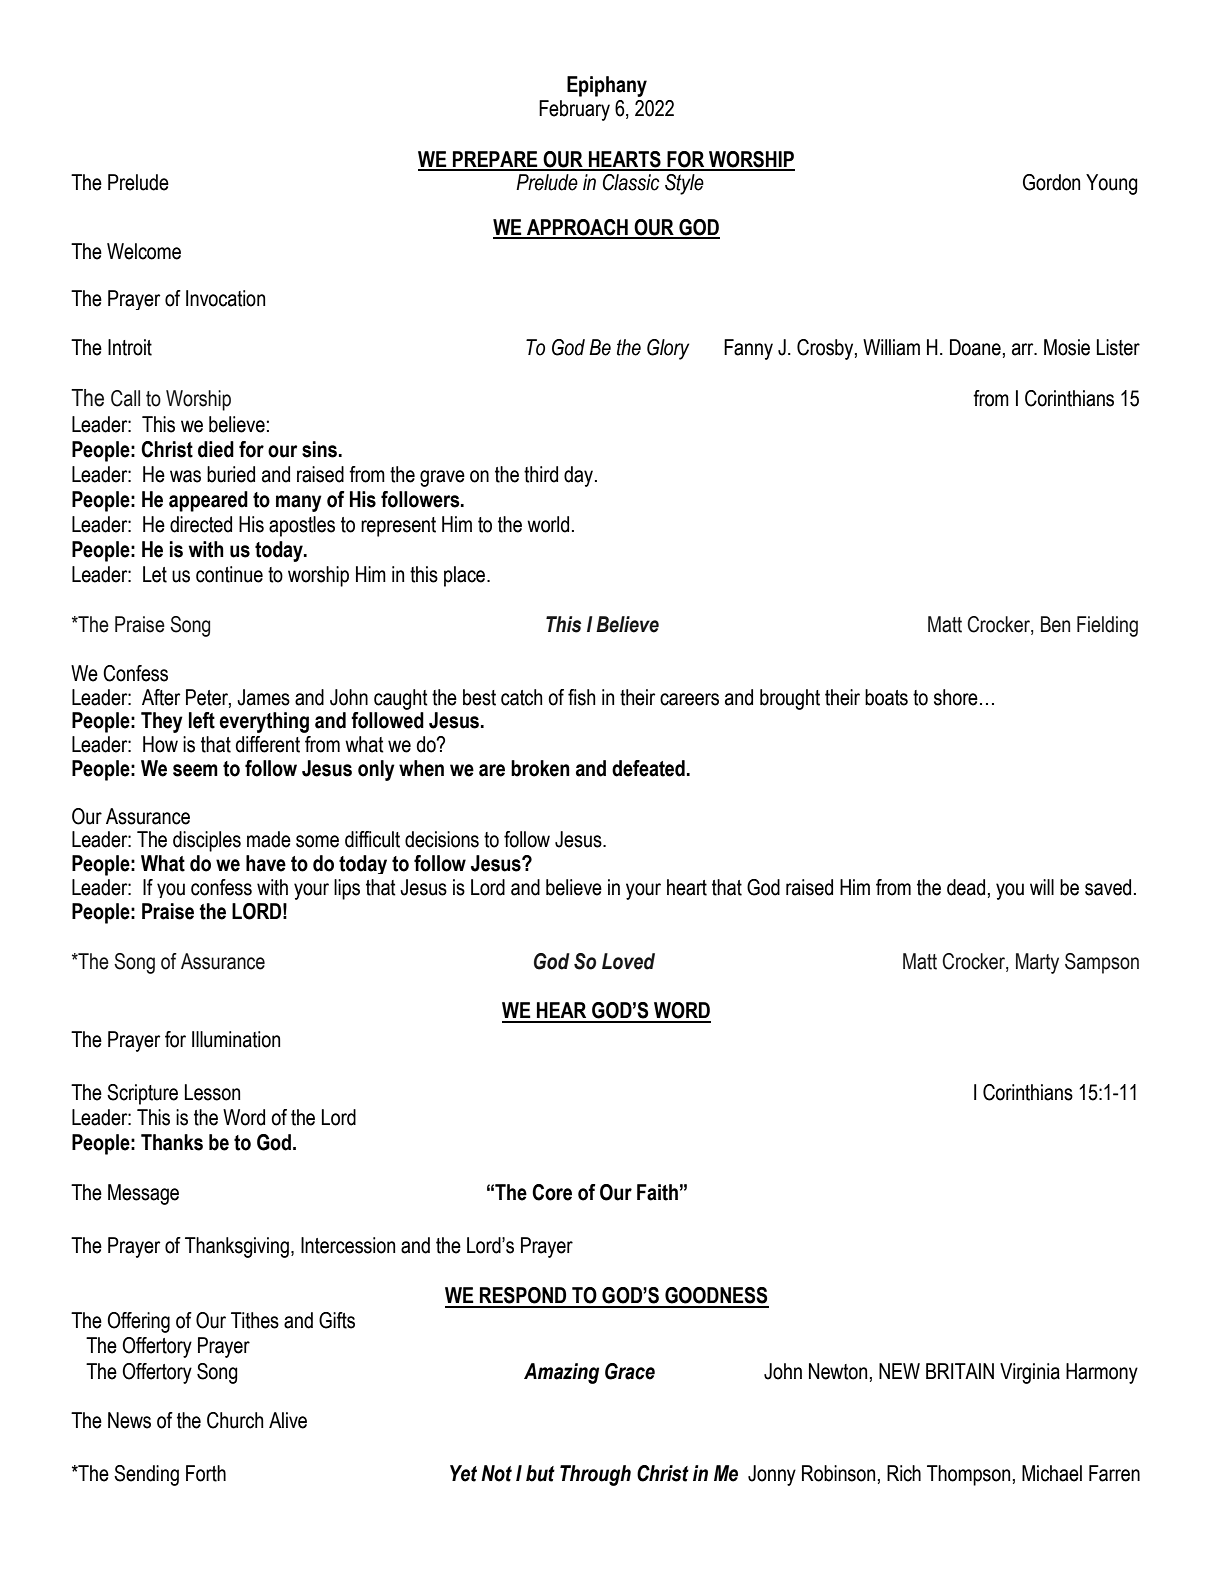 The width and height of the image is (1213, 1569). Describe the element at coordinates (657, 1192) in the image. I see `Faith` at that location.
